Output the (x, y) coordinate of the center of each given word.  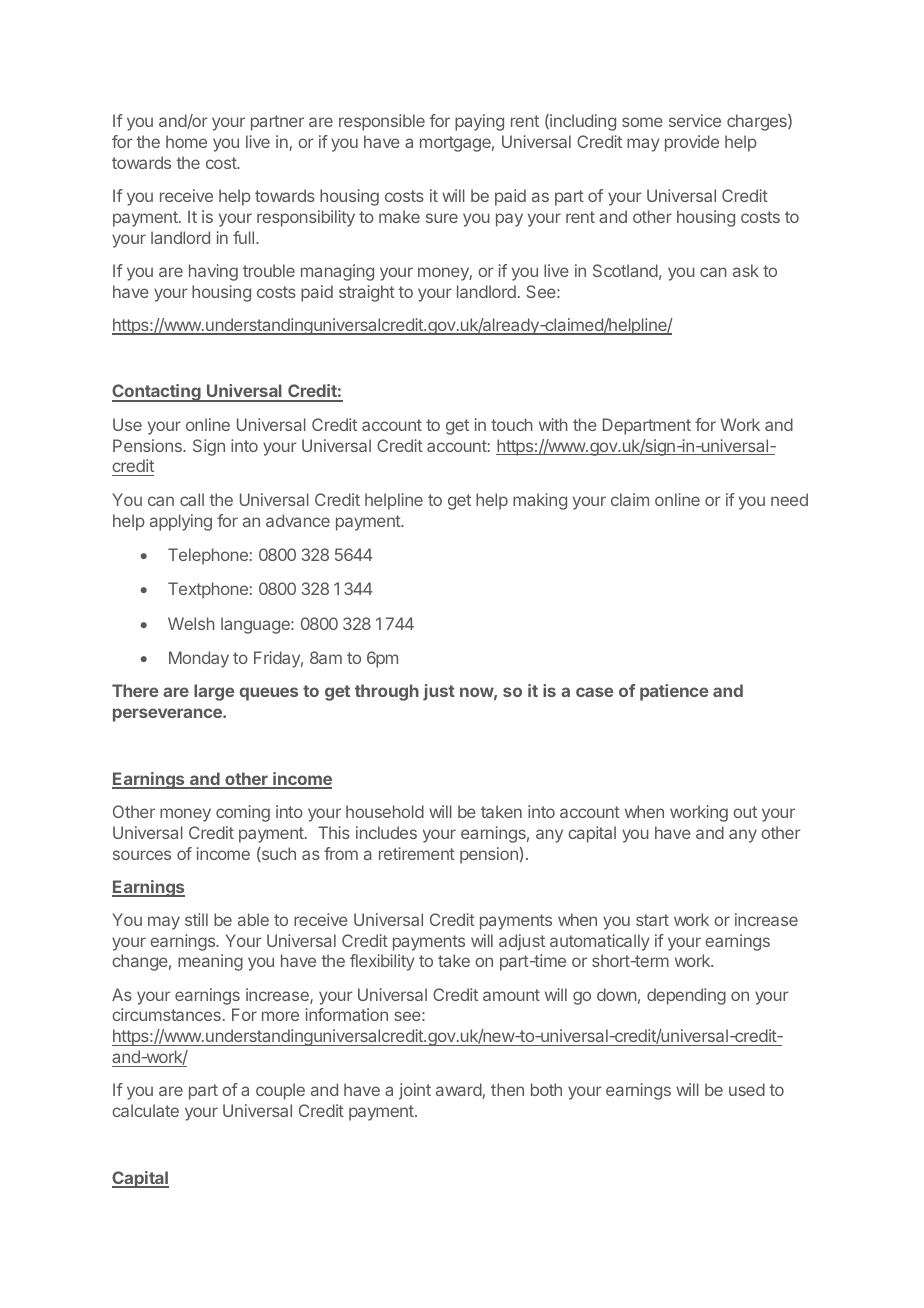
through (387, 692)
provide (692, 143)
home (186, 141)
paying (479, 122)
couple (280, 1091)
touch (512, 424)
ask (746, 270)
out (745, 812)
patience (674, 692)
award (459, 1091)
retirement (417, 853)
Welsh (191, 623)
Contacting (157, 393)
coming (243, 813)
